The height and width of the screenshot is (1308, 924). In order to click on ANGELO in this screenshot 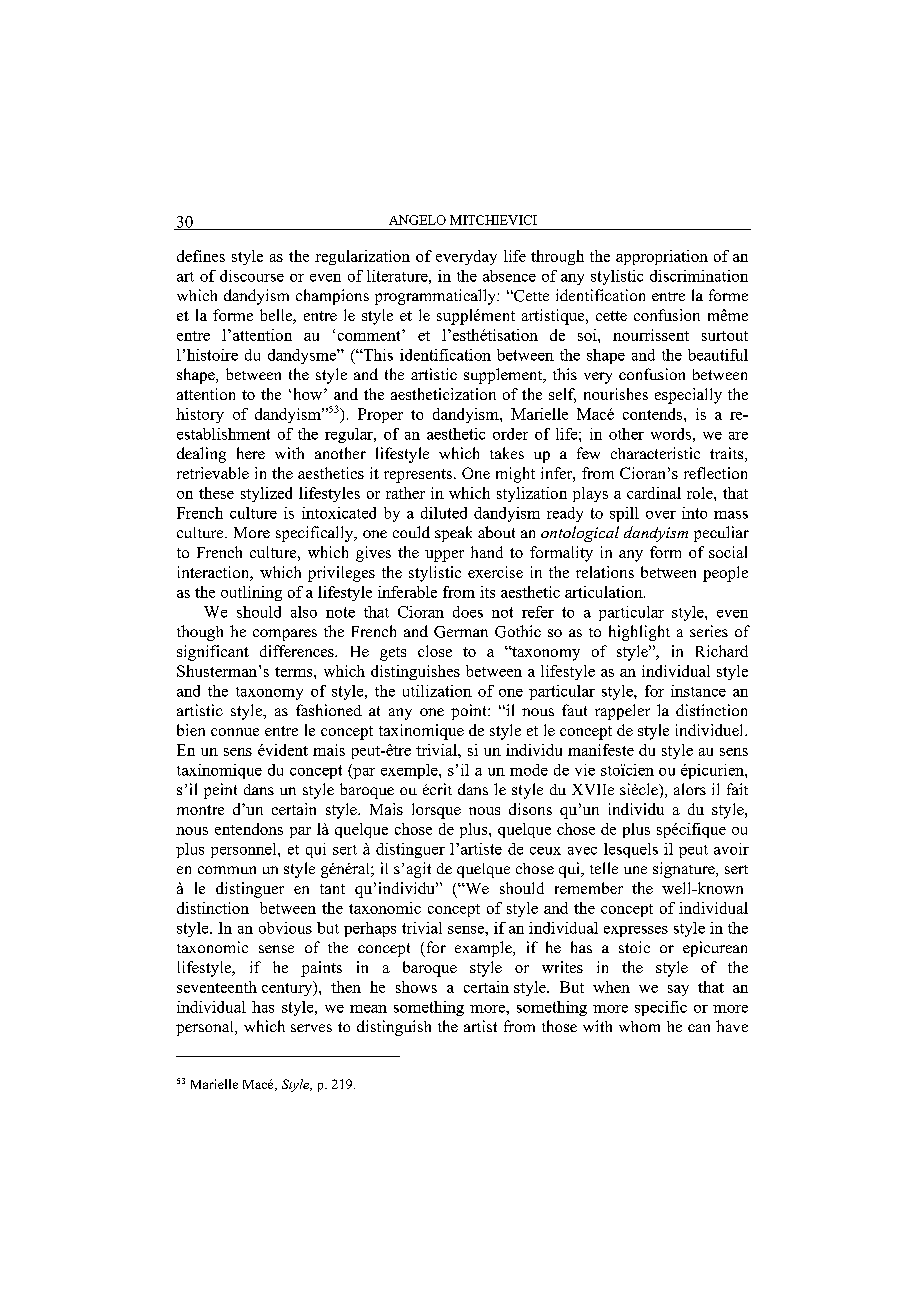, I will do `click(417, 220)`.
